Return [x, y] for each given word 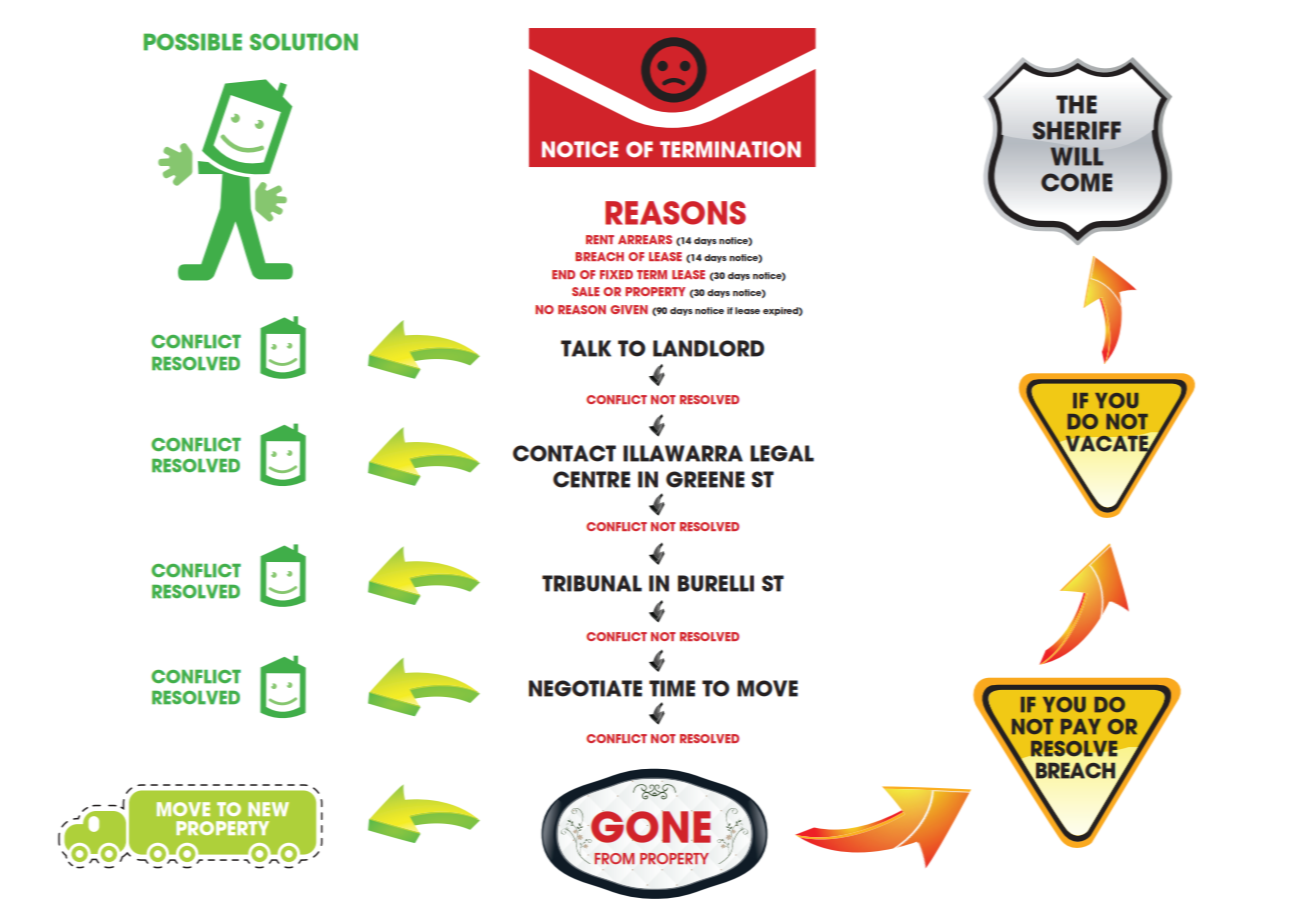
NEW [268, 809]
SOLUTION [304, 42]
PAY [1081, 726]
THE [1076, 104]
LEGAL [782, 453]
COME [1076, 182]
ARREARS [645, 239]
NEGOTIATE [585, 688]
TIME [672, 688]
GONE [650, 826]
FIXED [616, 274]
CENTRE [591, 479]
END [563, 274]
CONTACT [564, 453]
